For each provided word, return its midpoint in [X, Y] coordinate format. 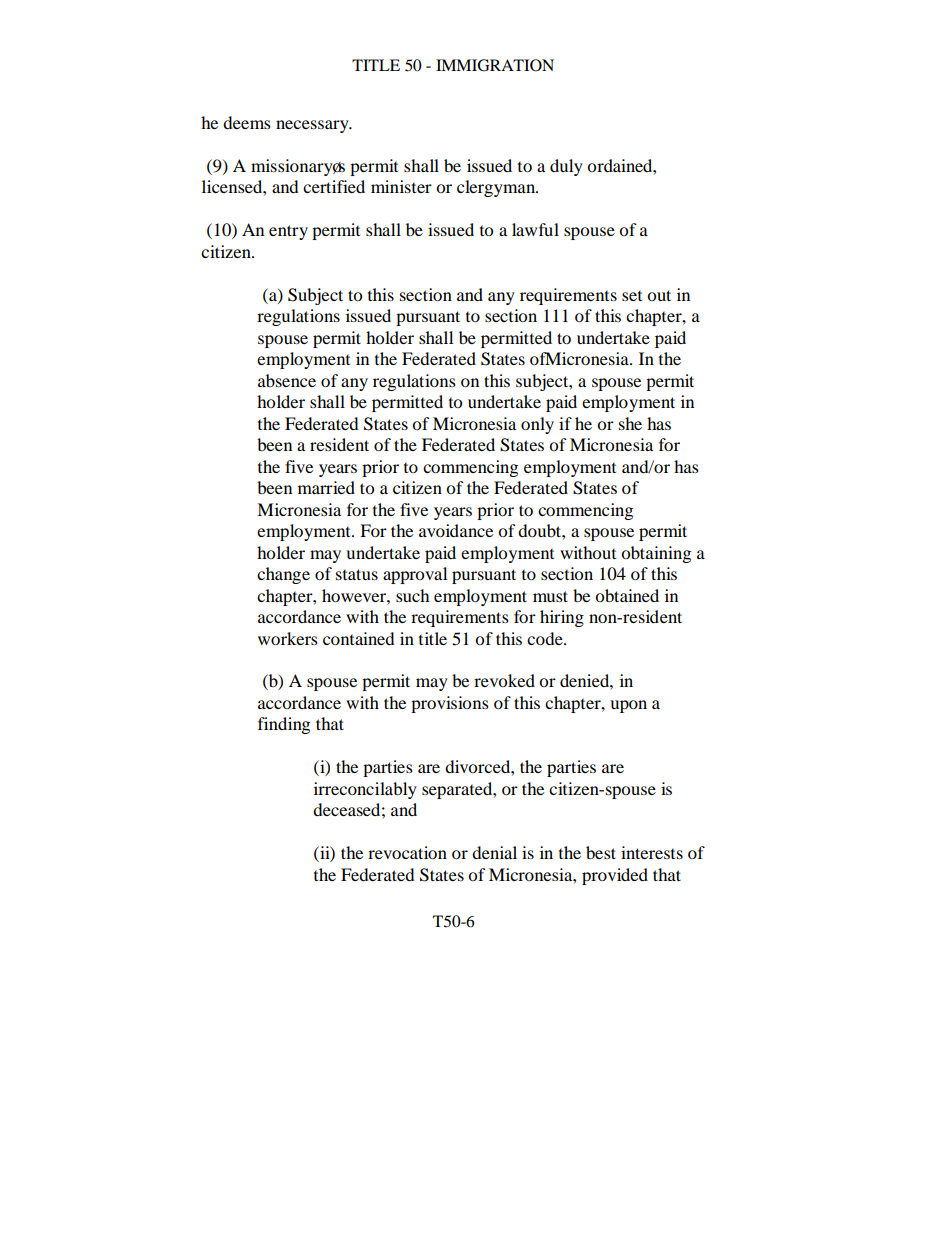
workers [288, 638]
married [326, 487]
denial [494, 852]
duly [566, 167]
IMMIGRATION [495, 65]
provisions [450, 704]
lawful [535, 229]
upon [628, 706]
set [632, 295]
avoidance [456, 530]
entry [288, 232]
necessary [313, 126]
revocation [407, 852]
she [630, 423]
